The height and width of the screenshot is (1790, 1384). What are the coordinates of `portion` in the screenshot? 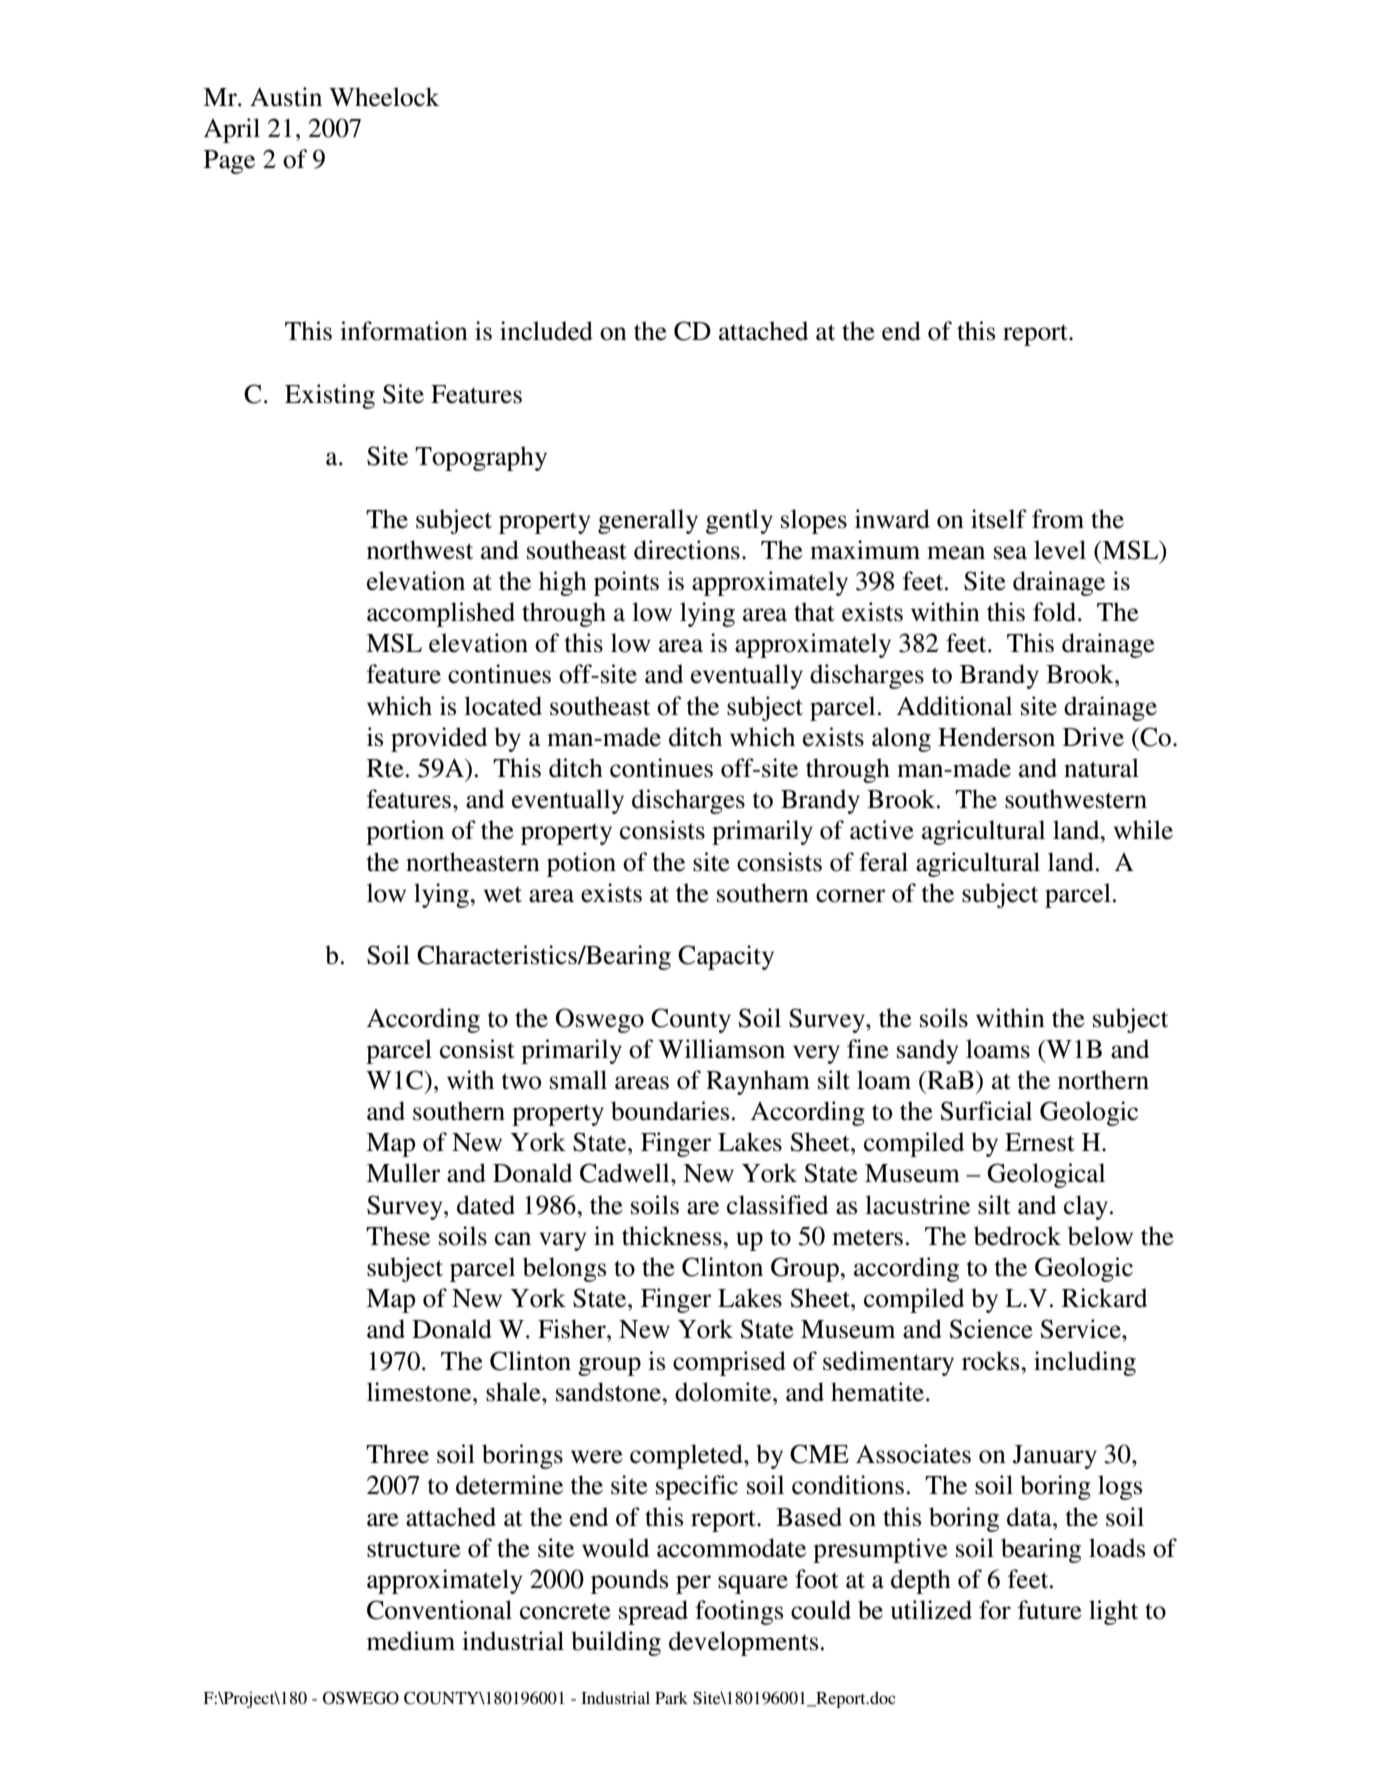 It's located at (405, 832).
